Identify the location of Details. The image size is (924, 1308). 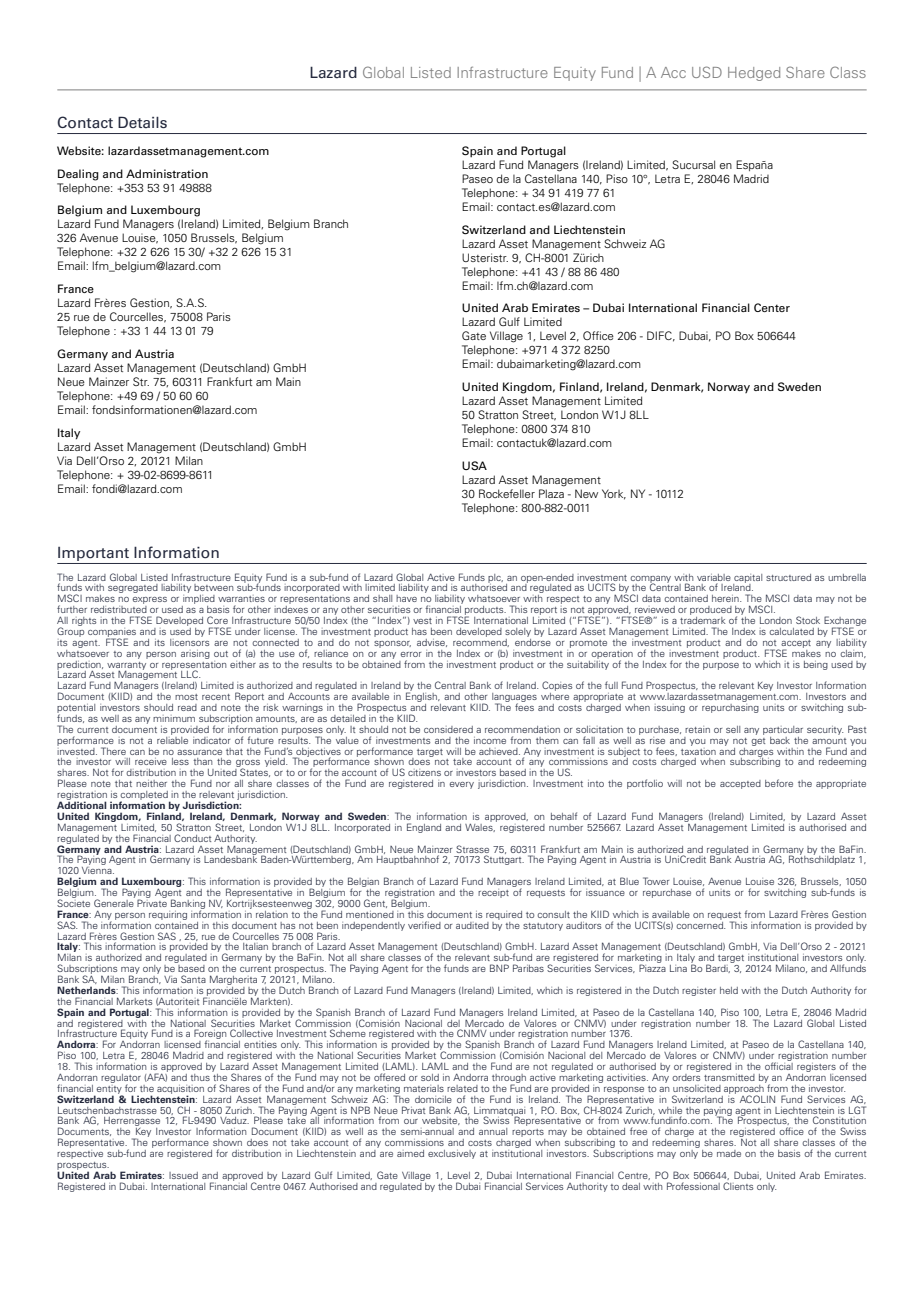
(142, 122).
